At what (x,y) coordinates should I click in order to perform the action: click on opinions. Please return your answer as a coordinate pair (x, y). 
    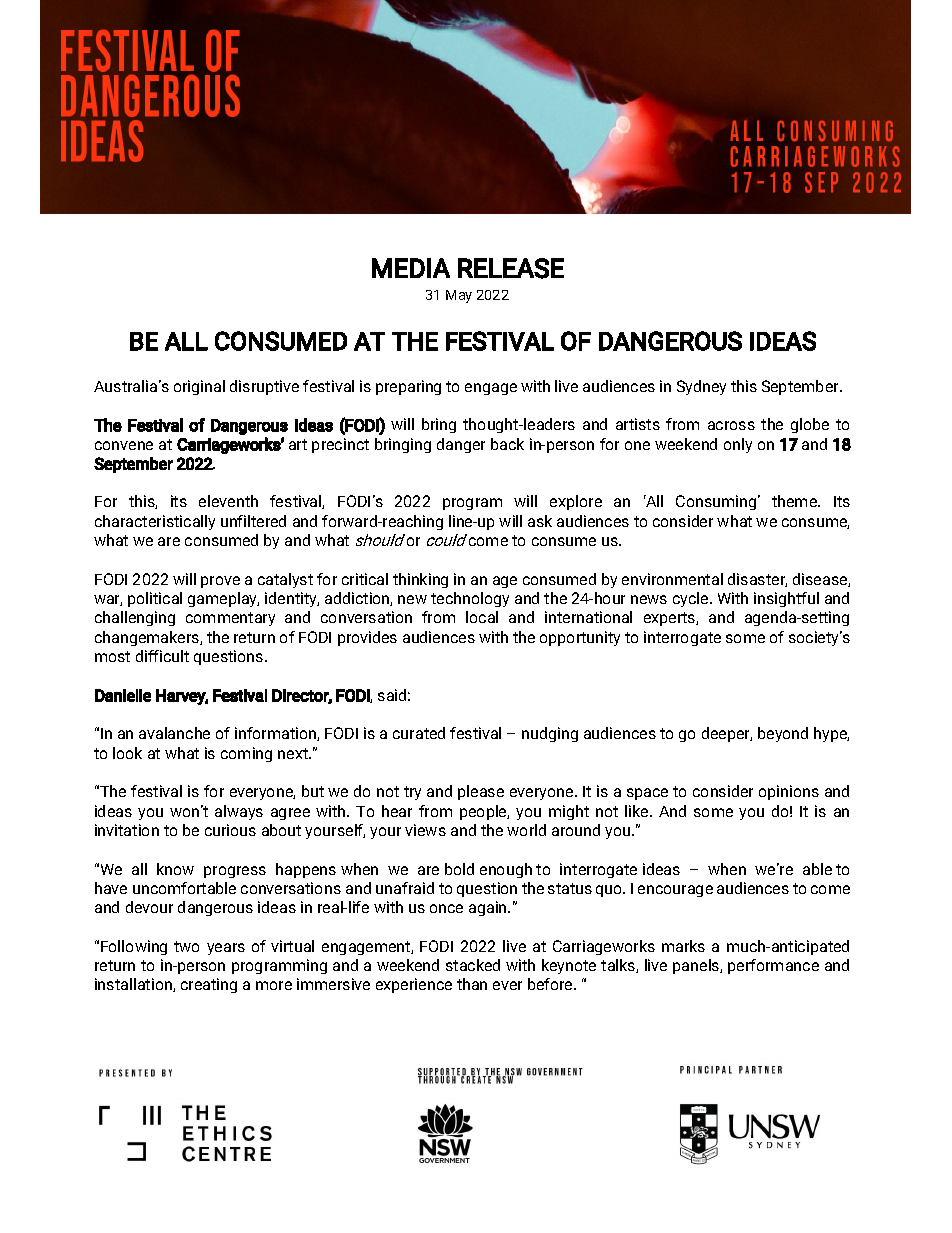
    Looking at the image, I should click on (789, 792).
